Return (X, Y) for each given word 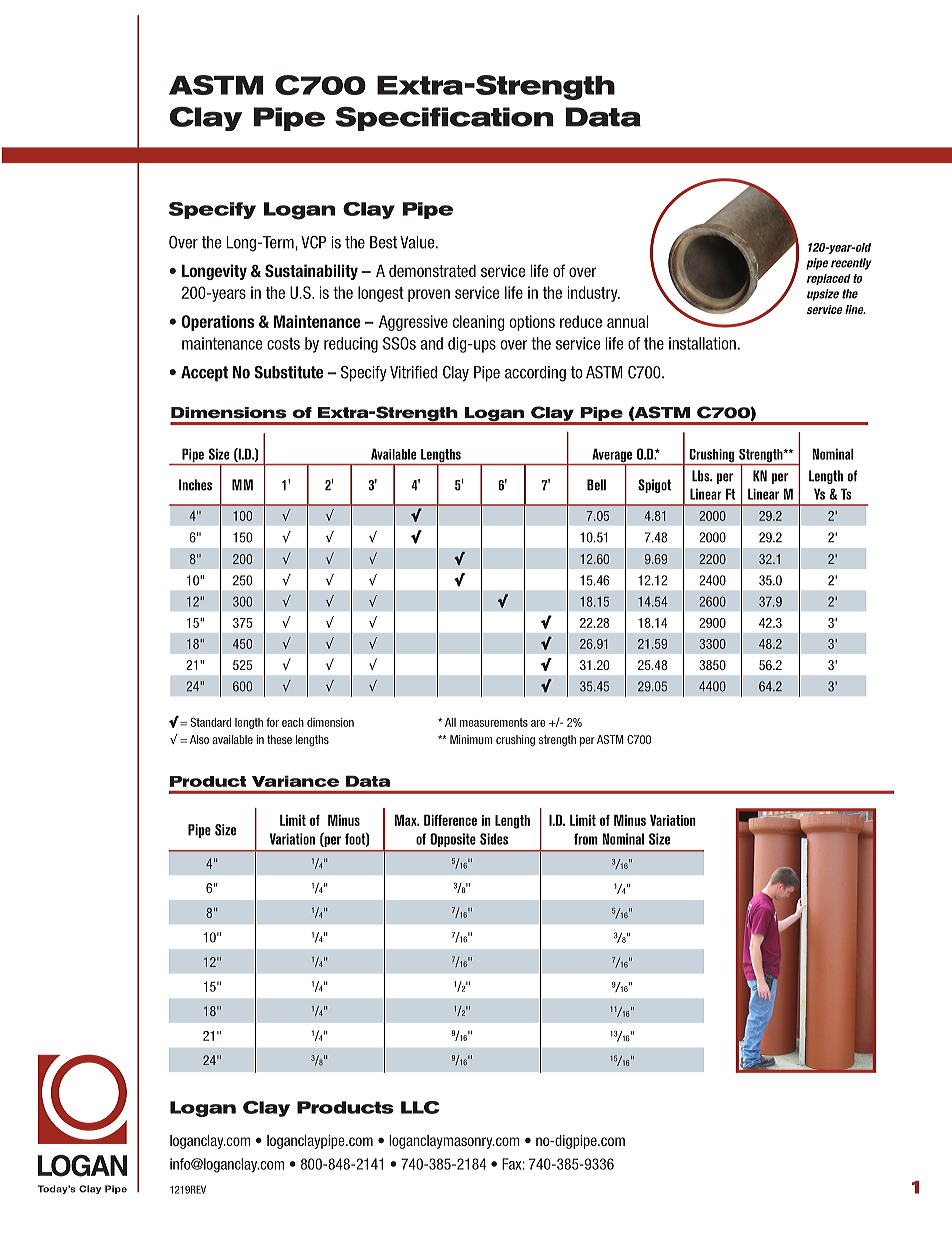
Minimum (471, 739)
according (535, 374)
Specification (444, 119)
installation (702, 343)
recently (851, 264)
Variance (295, 781)
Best (383, 242)
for (272, 722)
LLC (420, 1107)
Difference (450, 820)
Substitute (289, 372)
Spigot (654, 486)
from (586, 839)
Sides (494, 839)
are (538, 723)
